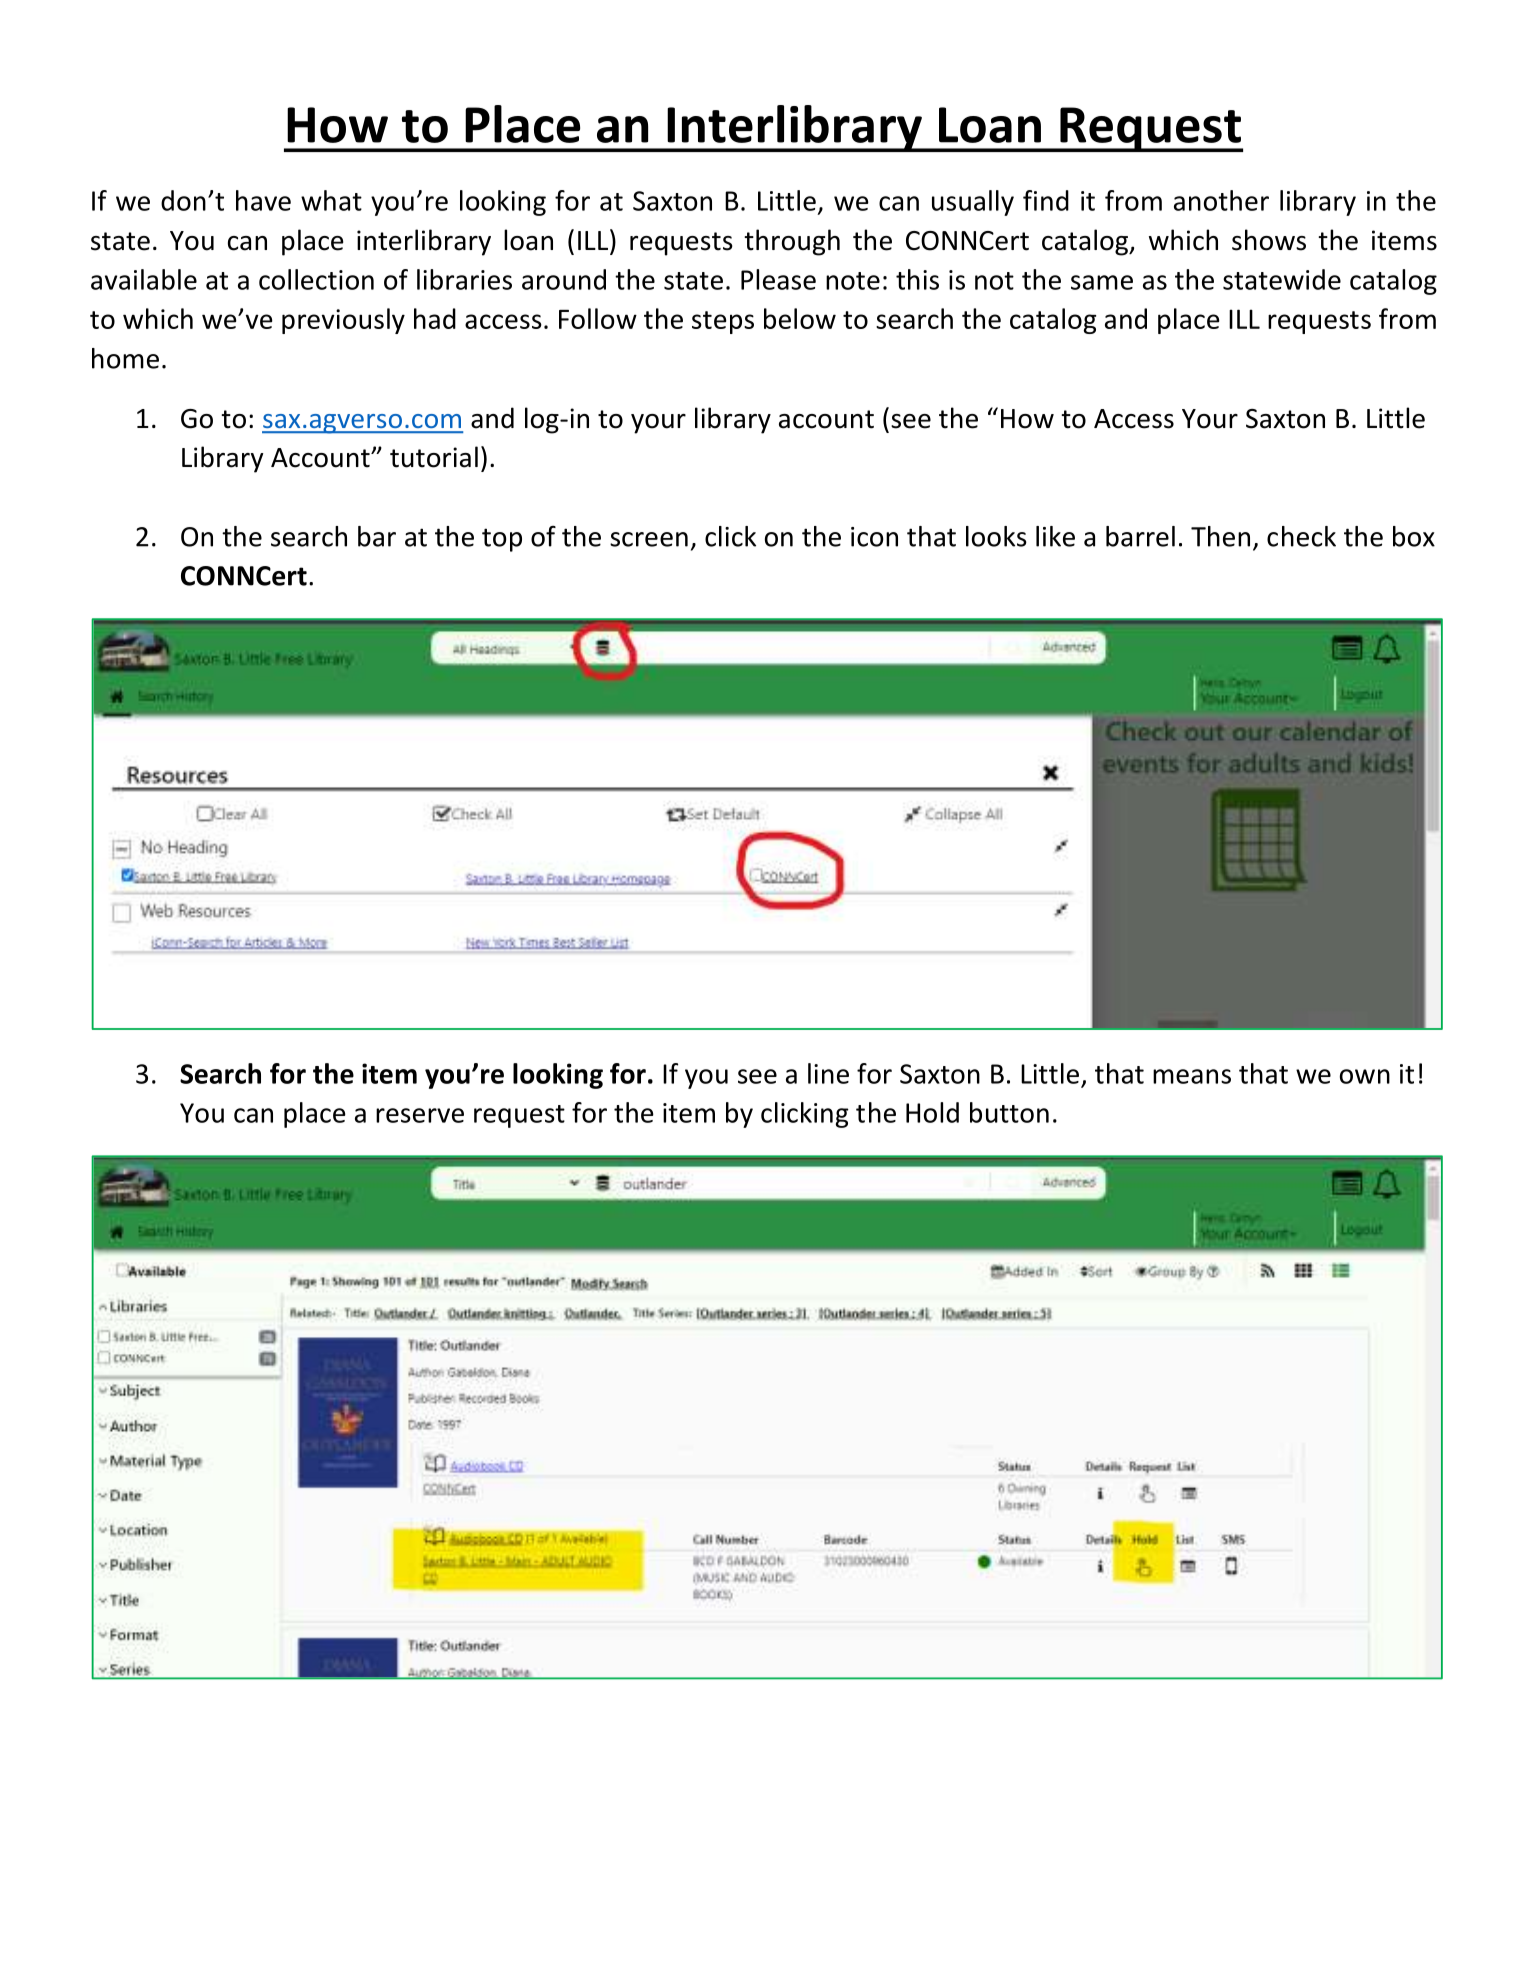 The width and height of the screenshot is (1527, 1976). Describe the element at coordinates (1269, 240) in the screenshot. I see `shows` at that location.
